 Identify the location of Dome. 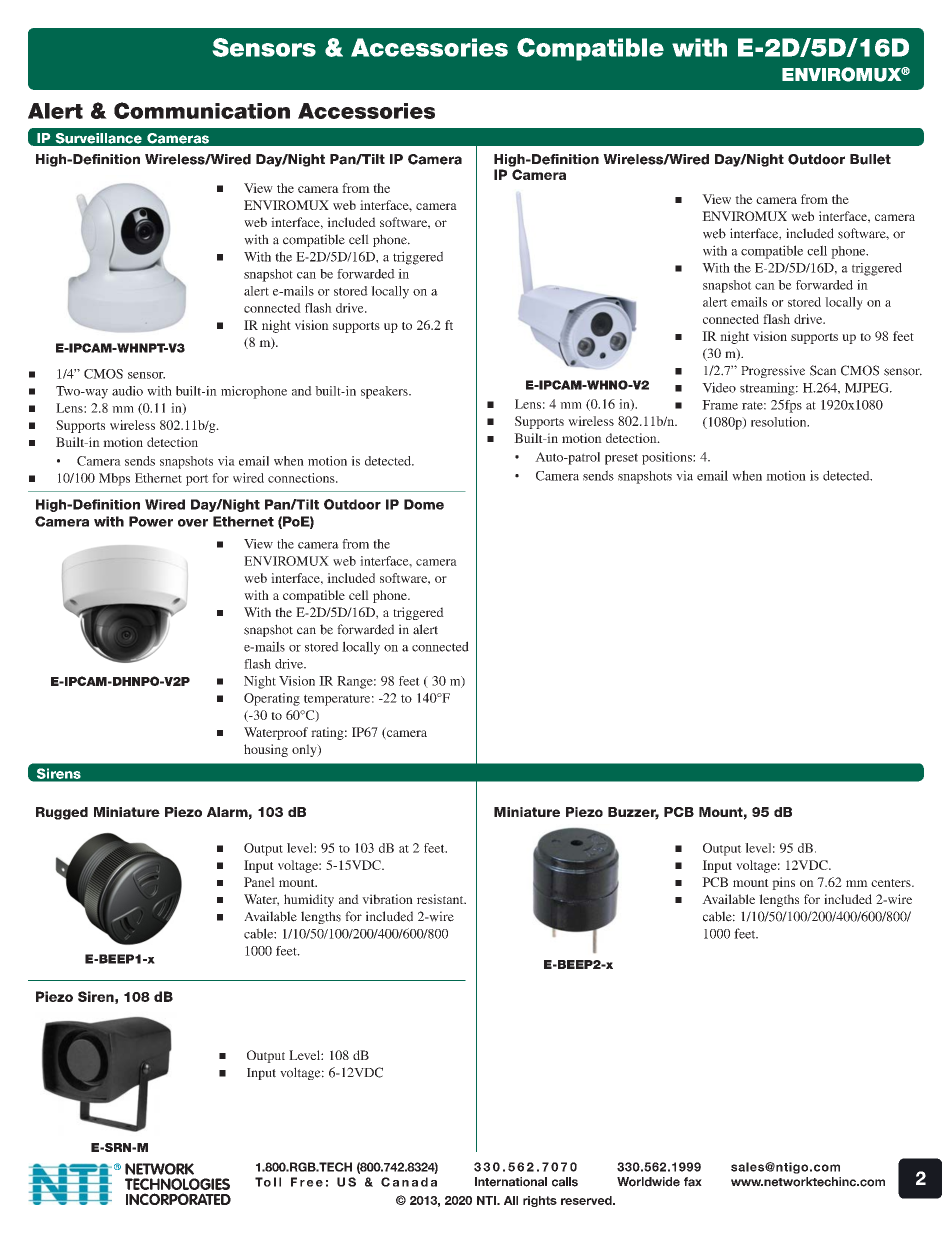
(424, 504).
